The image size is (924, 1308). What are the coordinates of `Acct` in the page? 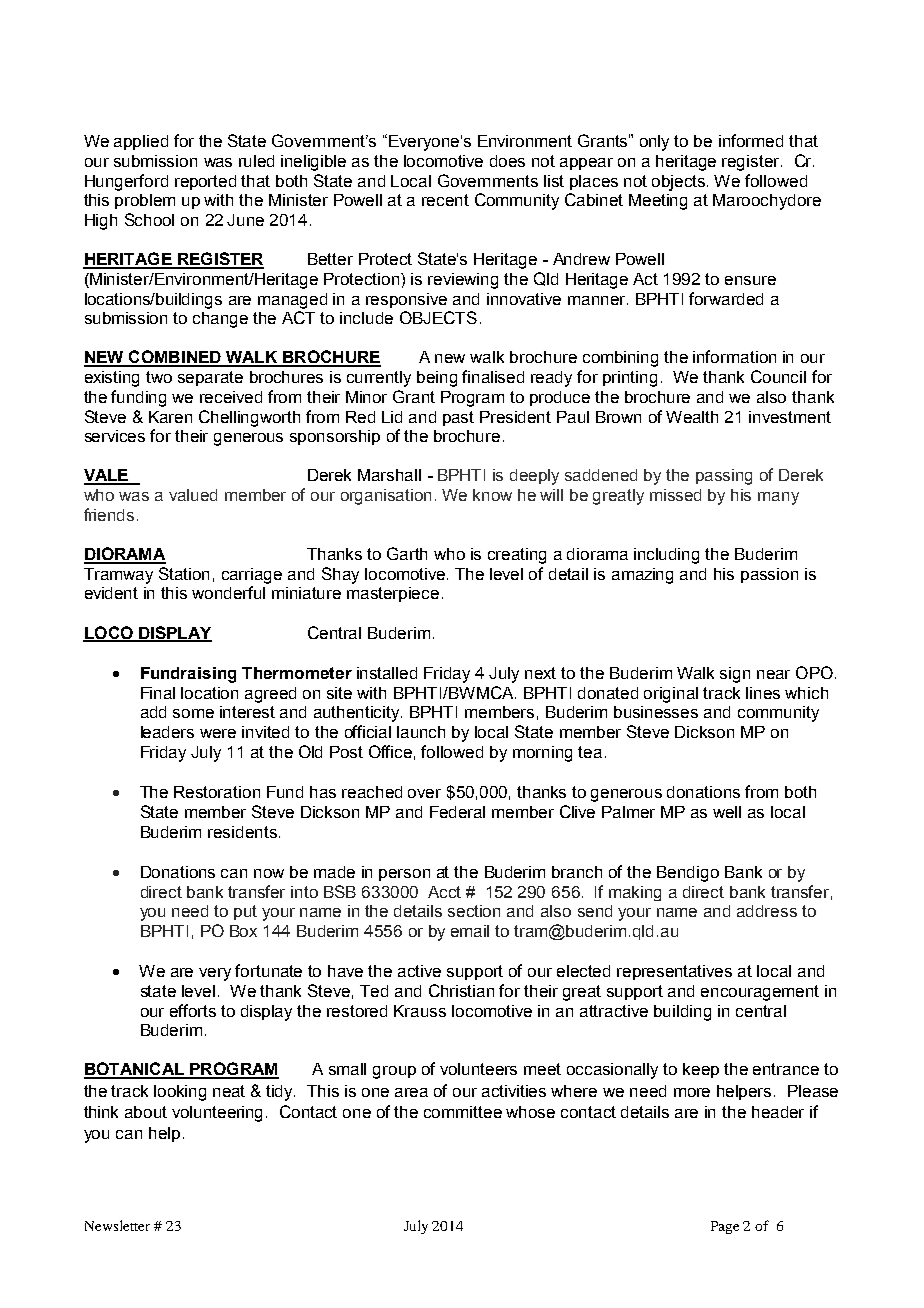 It's located at (444, 892).
